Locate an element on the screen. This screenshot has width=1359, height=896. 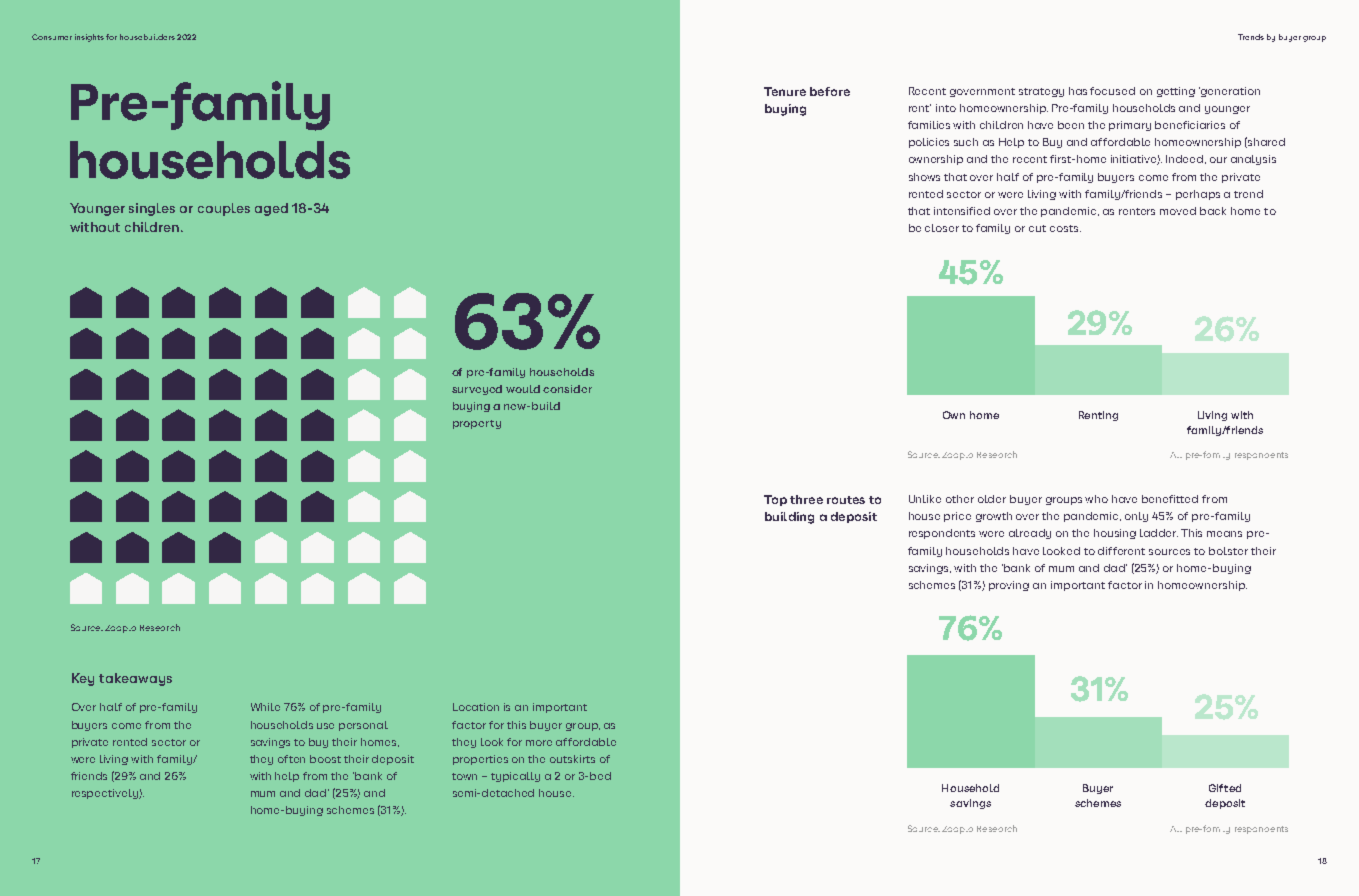
insights is located at coordinates (89, 38).
